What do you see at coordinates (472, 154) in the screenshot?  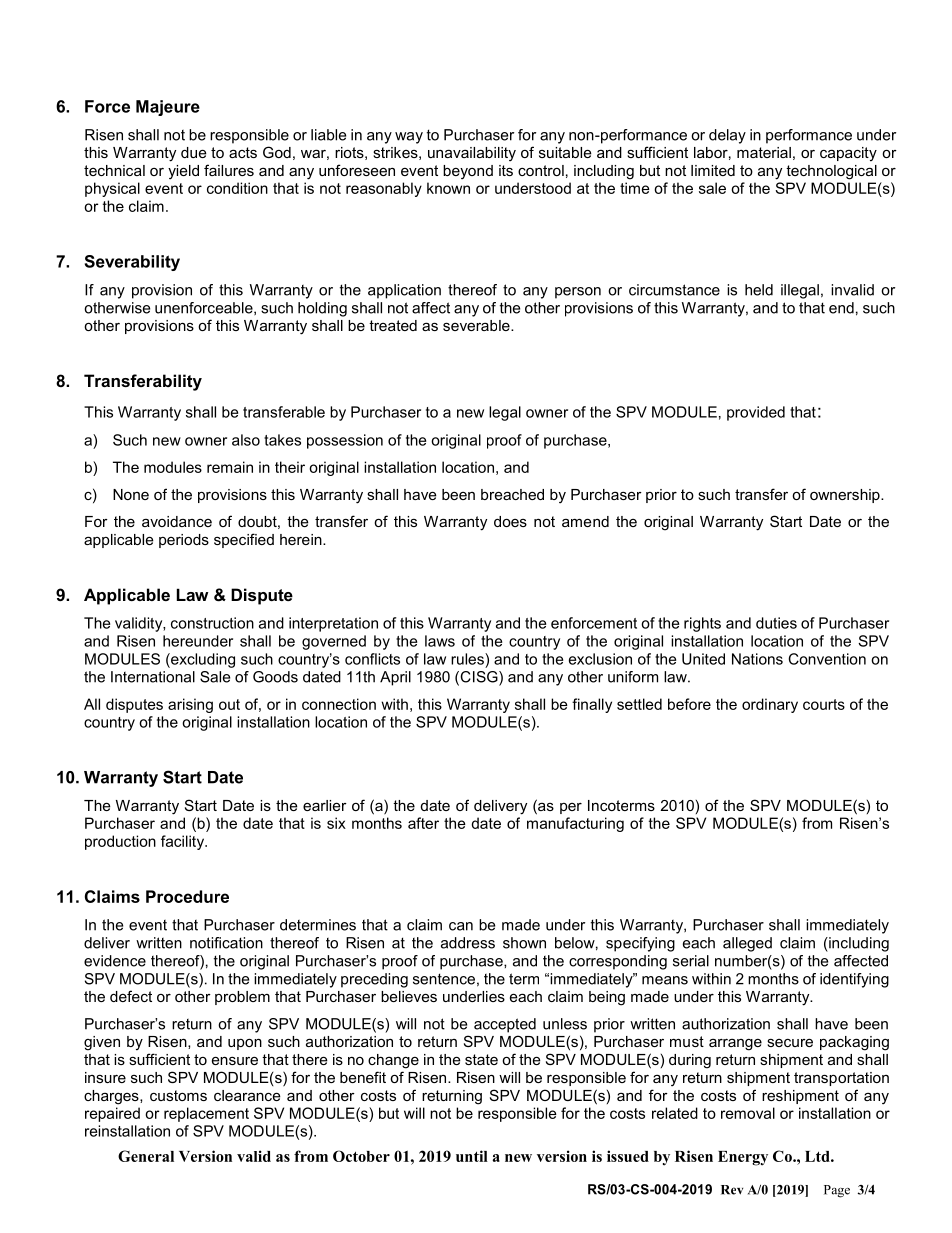 I see `unavailability` at bounding box center [472, 154].
